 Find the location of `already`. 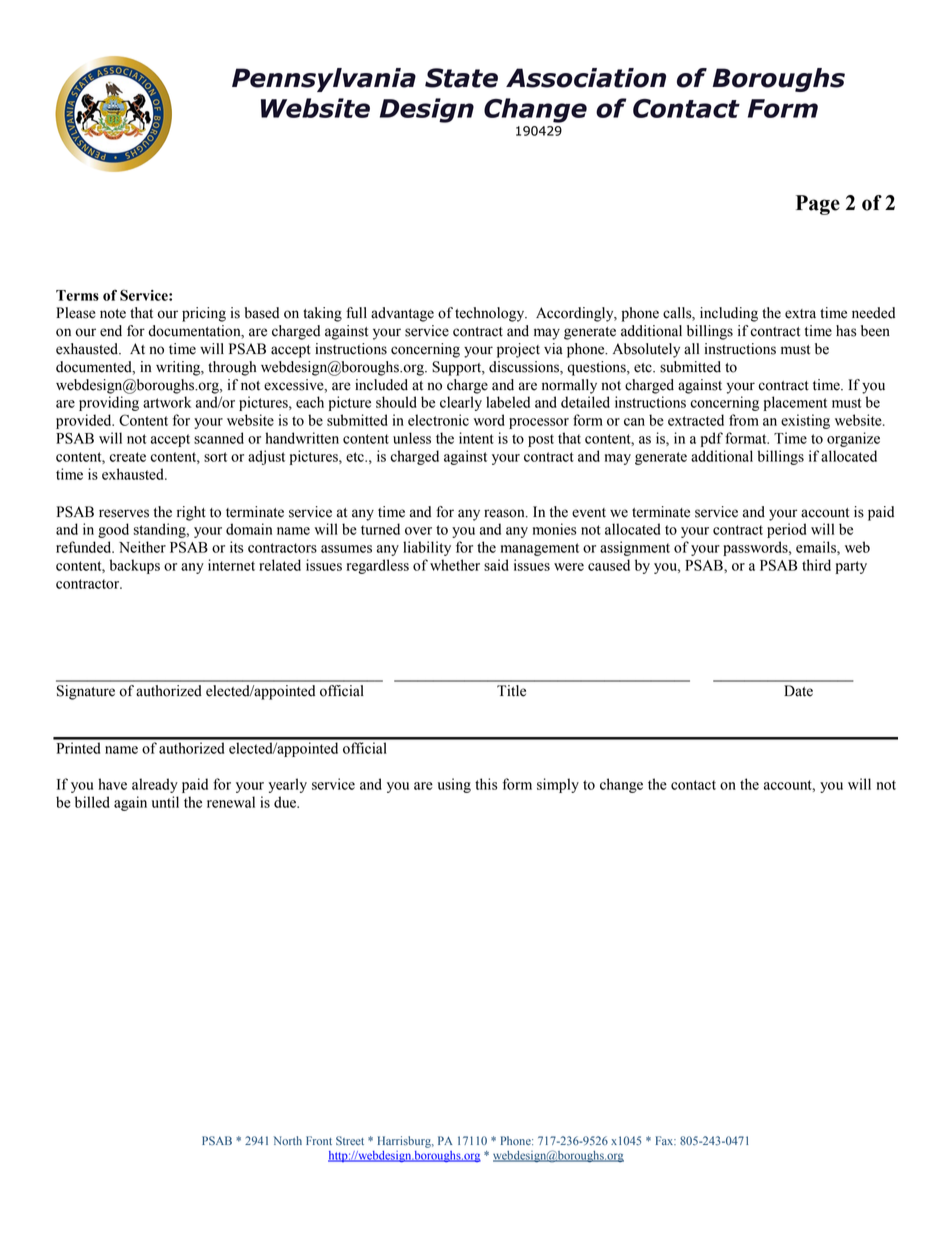

already is located at coordinates (155, 785).
